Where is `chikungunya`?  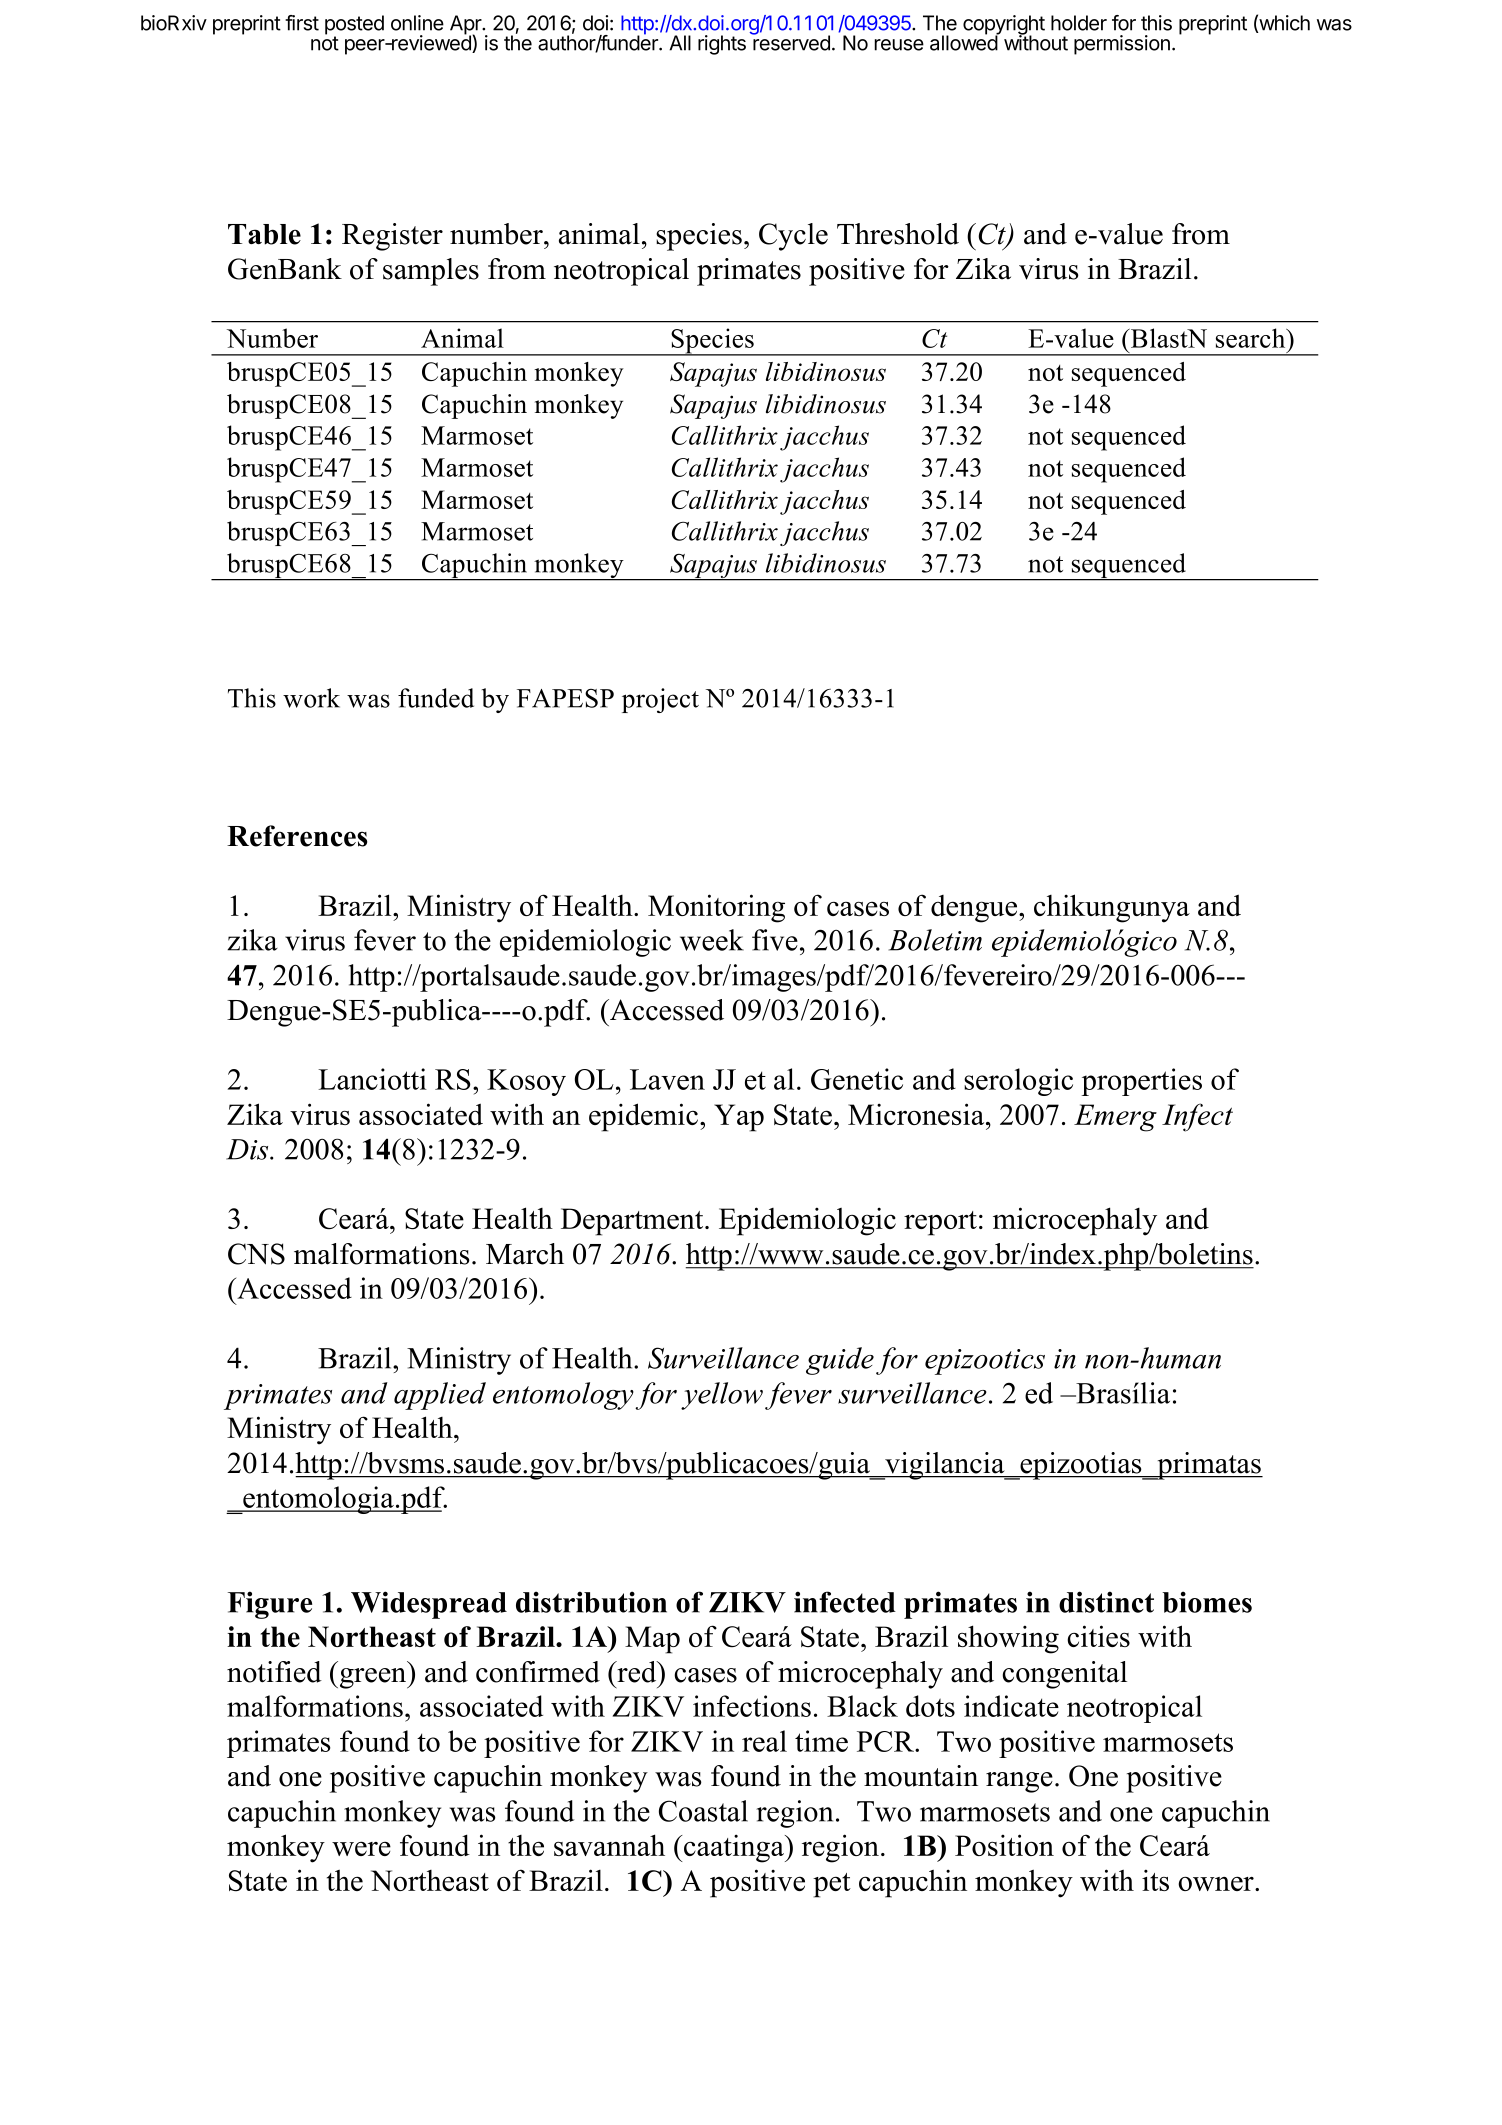 chikungunya is located at coordinates (1112, 908).
